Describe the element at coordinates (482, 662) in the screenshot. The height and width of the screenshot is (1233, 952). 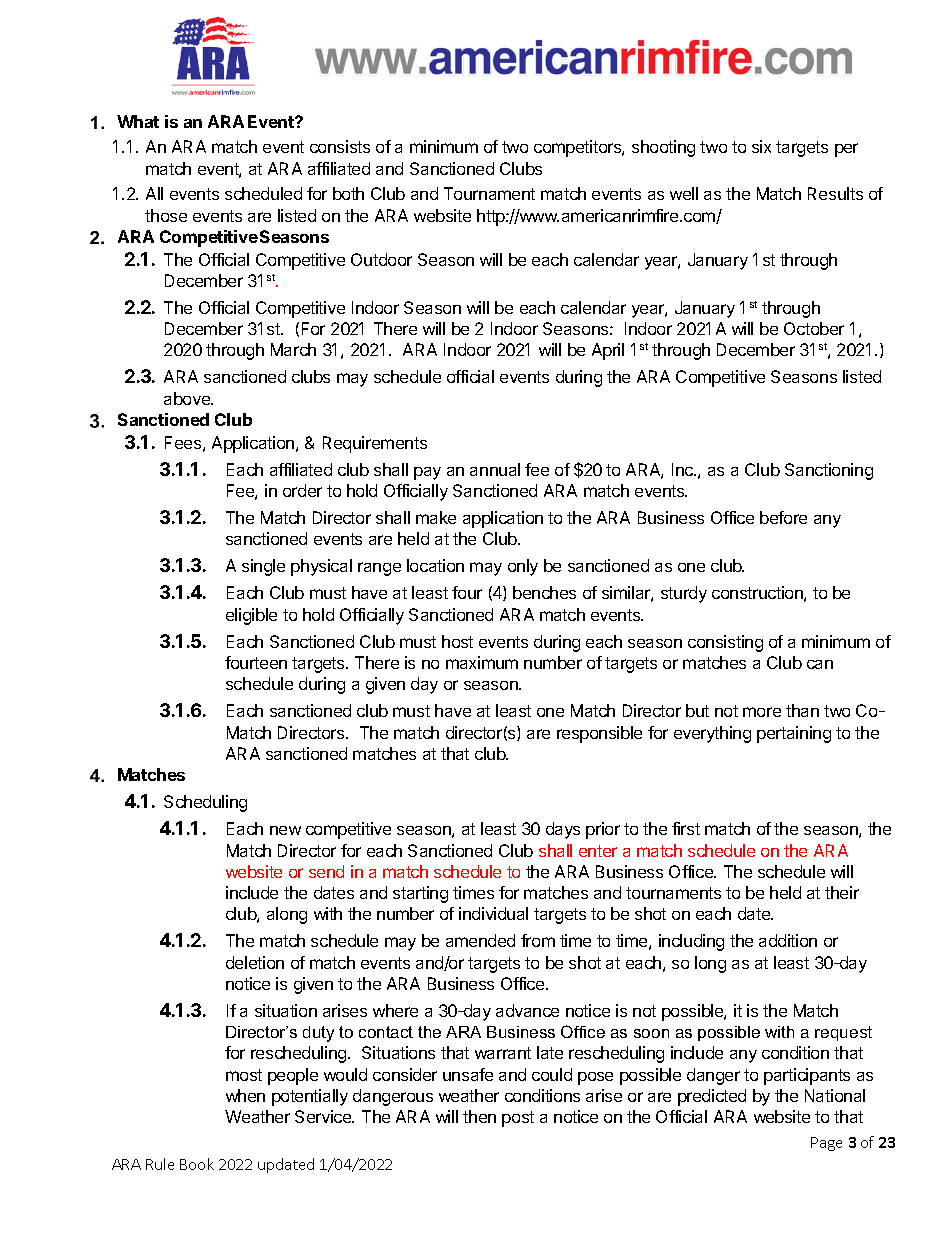
I see `maximum` at that location.
